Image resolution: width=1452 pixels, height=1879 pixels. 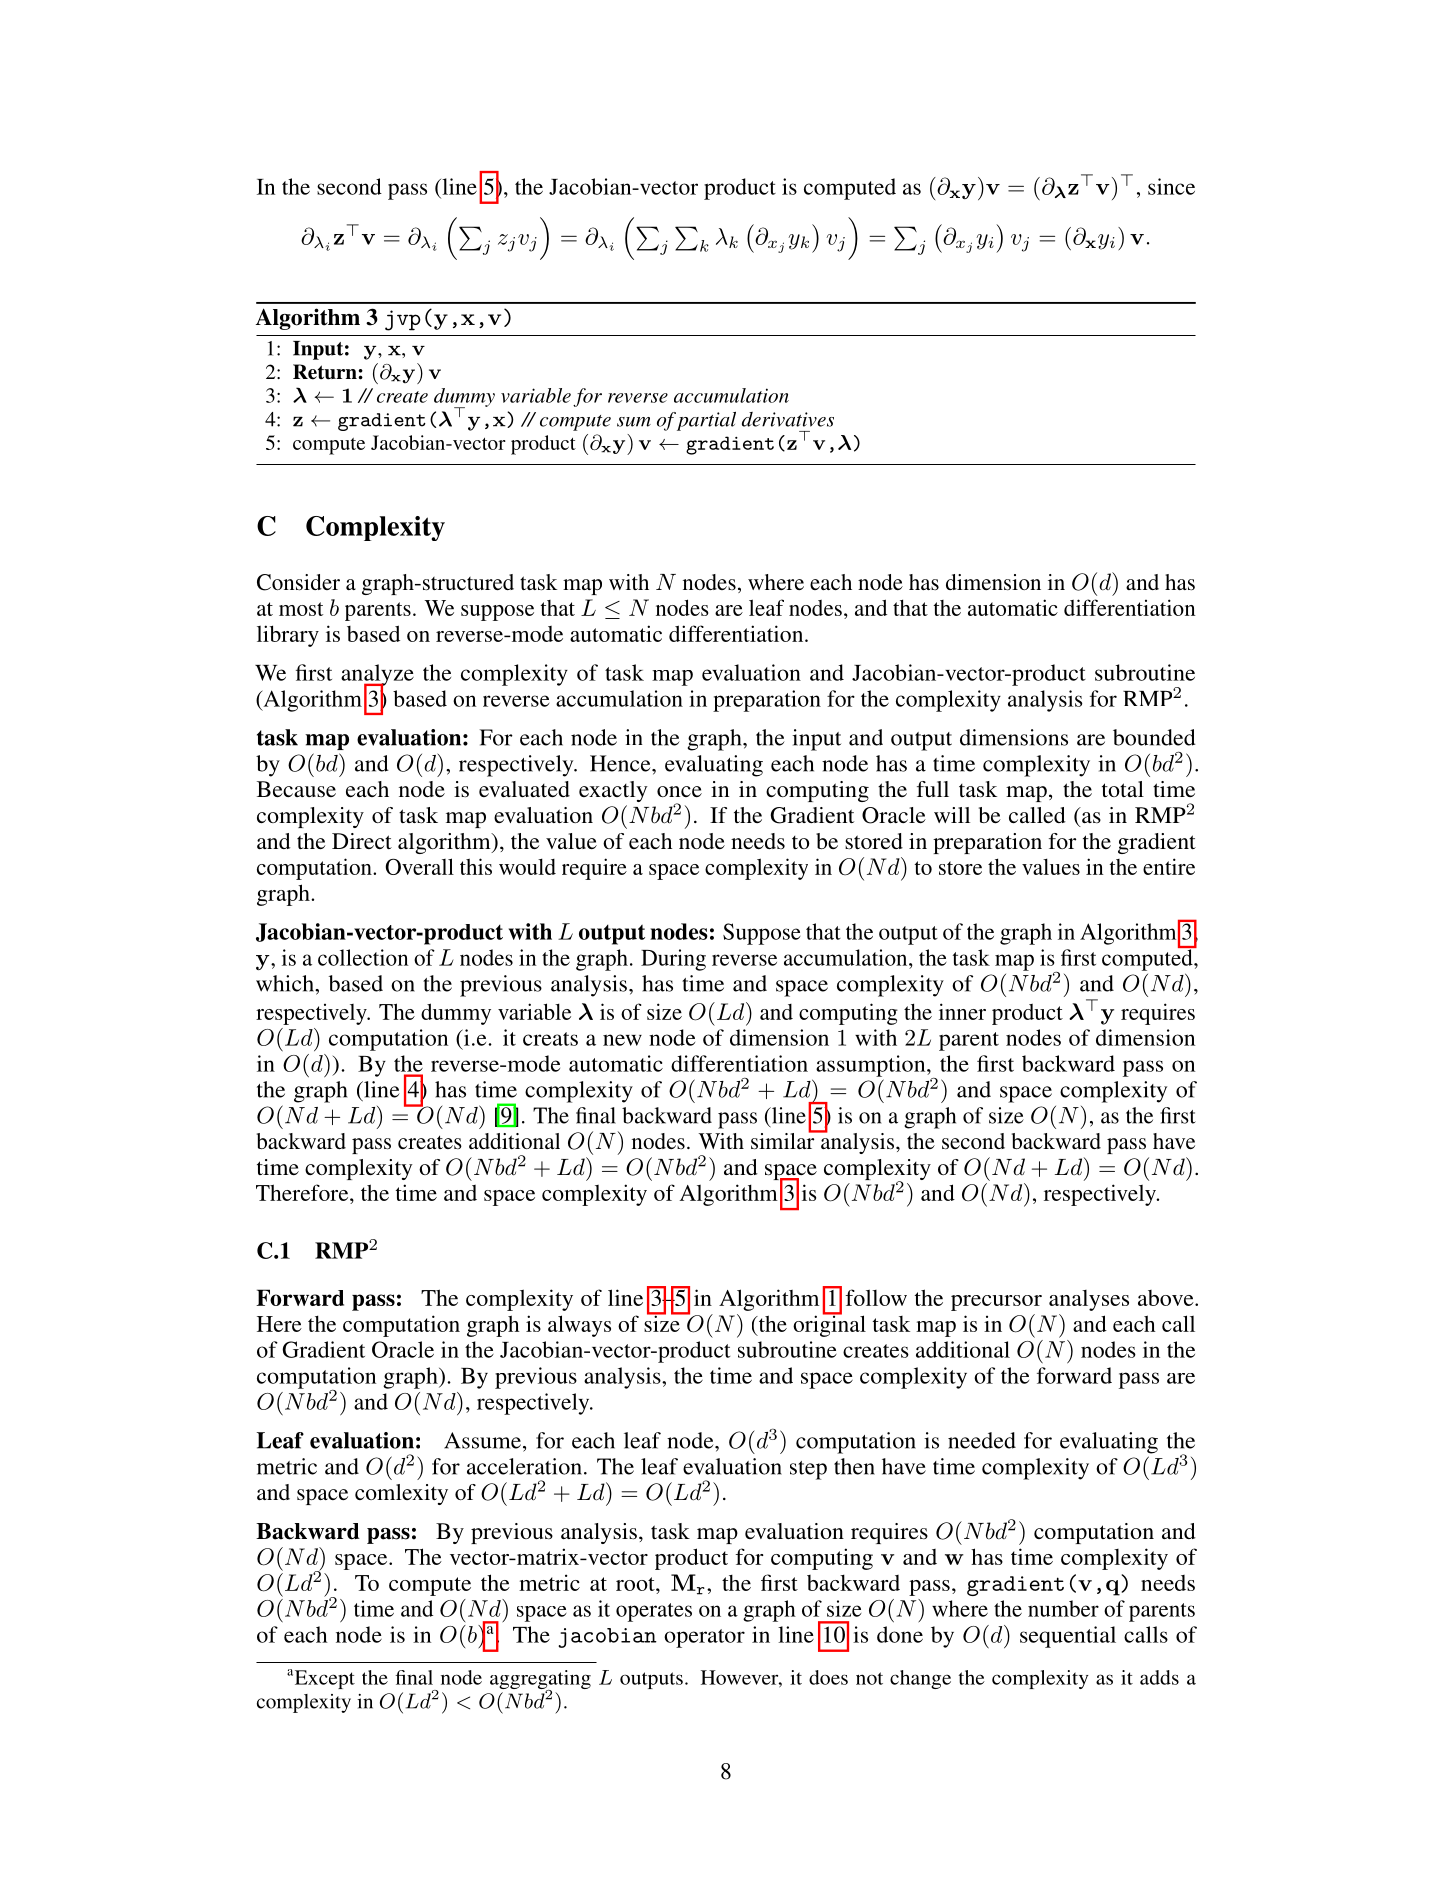 I want to click on Return, so click(x=326, y=372).
